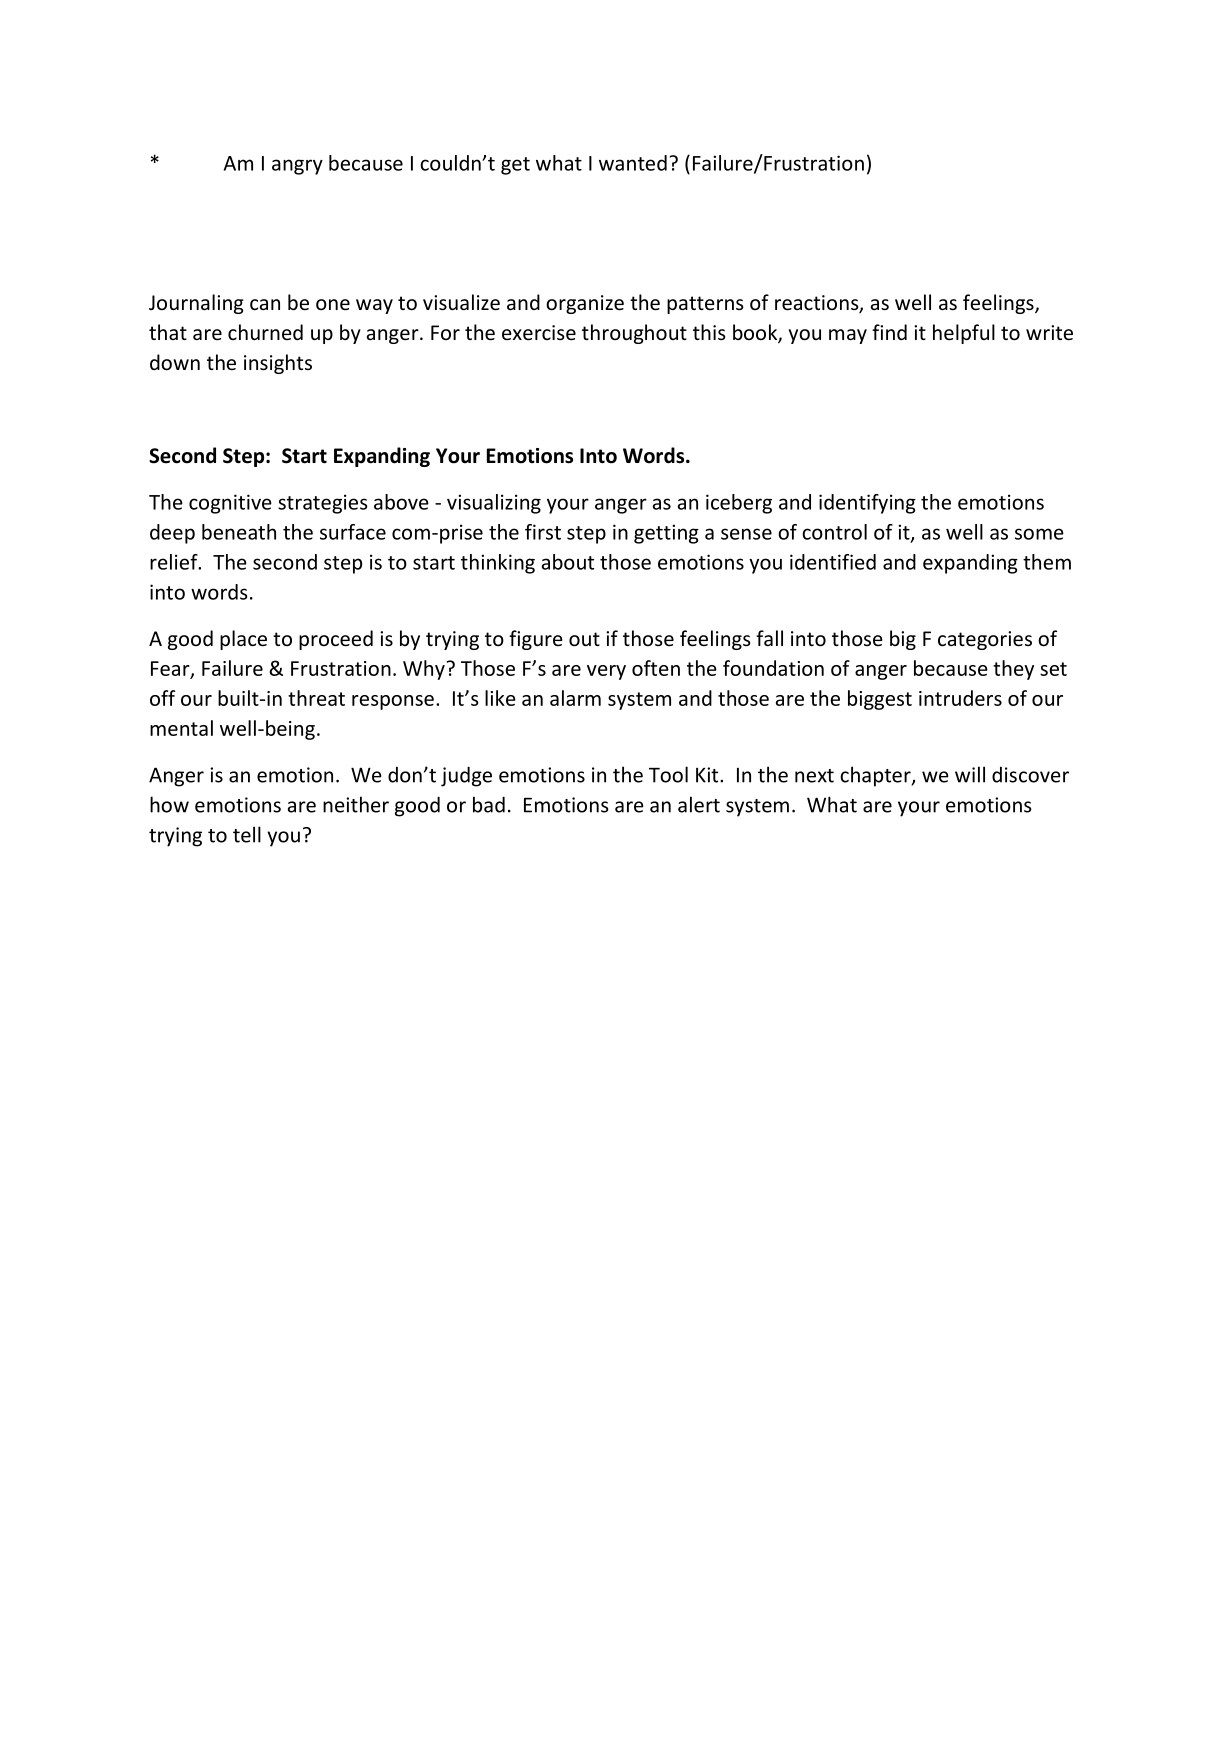 The height and width of the document is (1741, 1231). Describe the element at coordinates (970, 774) in the document. I see `will` at that location.
